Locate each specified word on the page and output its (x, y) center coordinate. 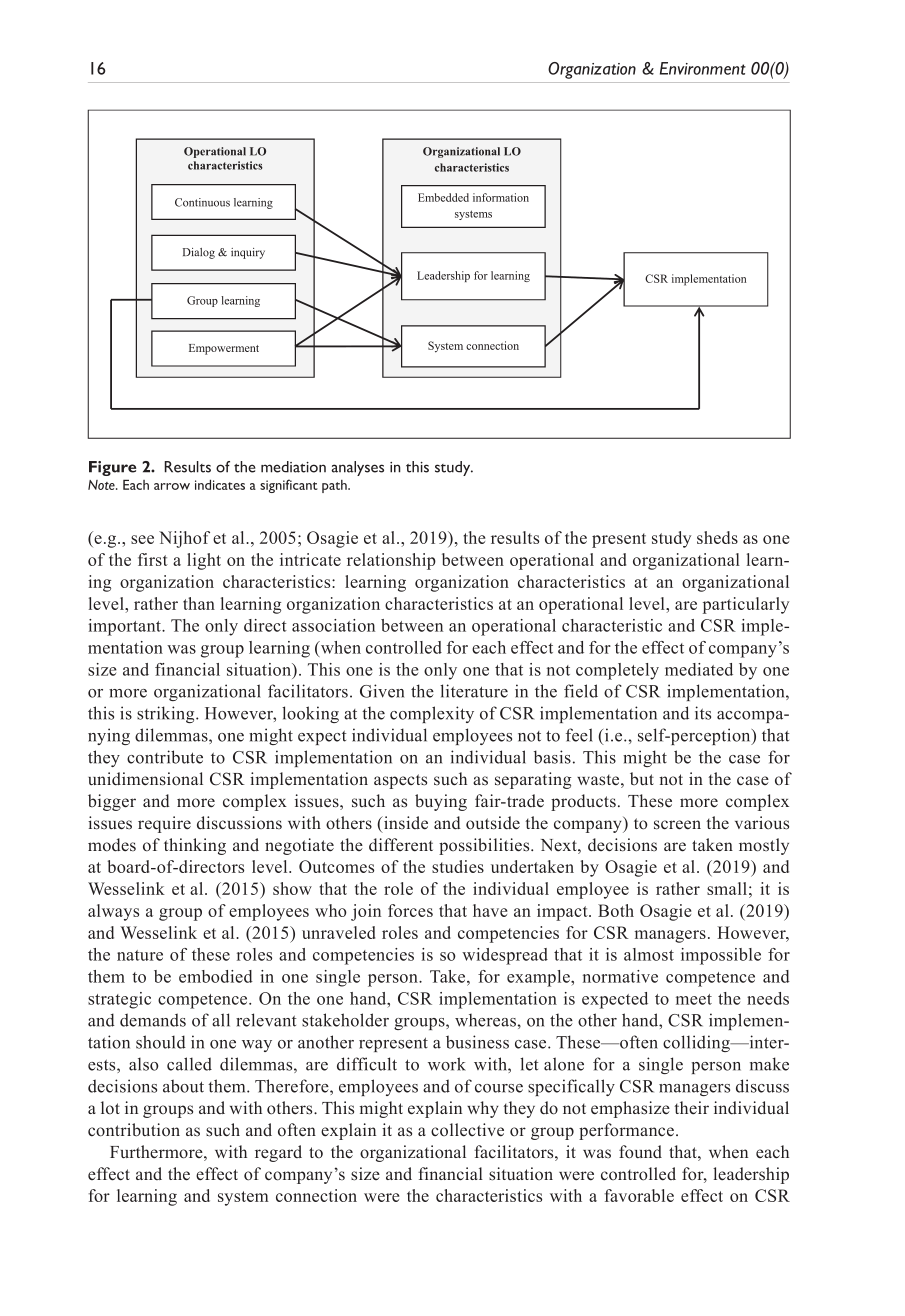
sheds (717, 537)
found (640, 1152)
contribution (134, 1130)
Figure (112, 468)
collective (467, 1130)
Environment (703, 68)
